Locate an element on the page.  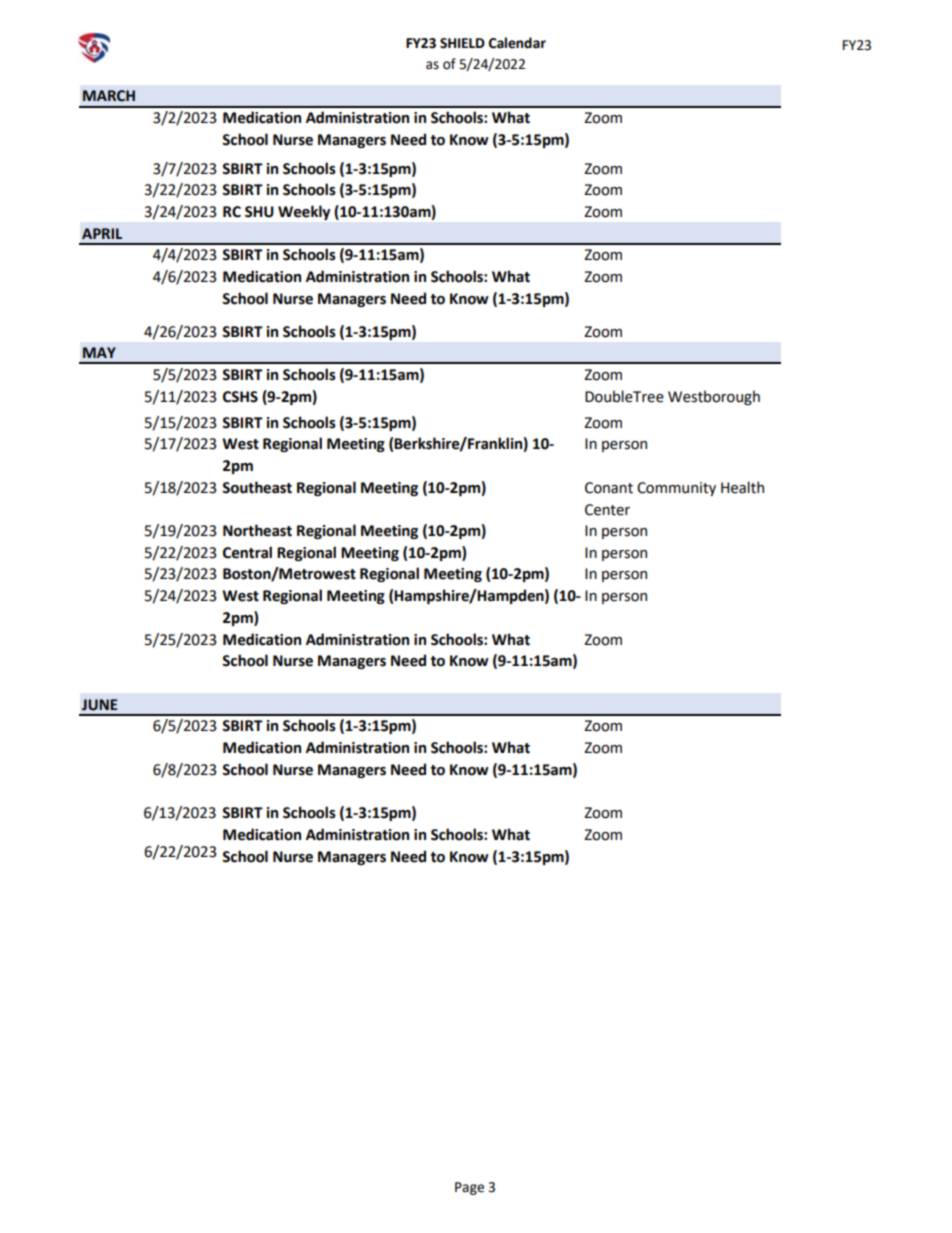
Page is located at coordinates (469, 1188).
